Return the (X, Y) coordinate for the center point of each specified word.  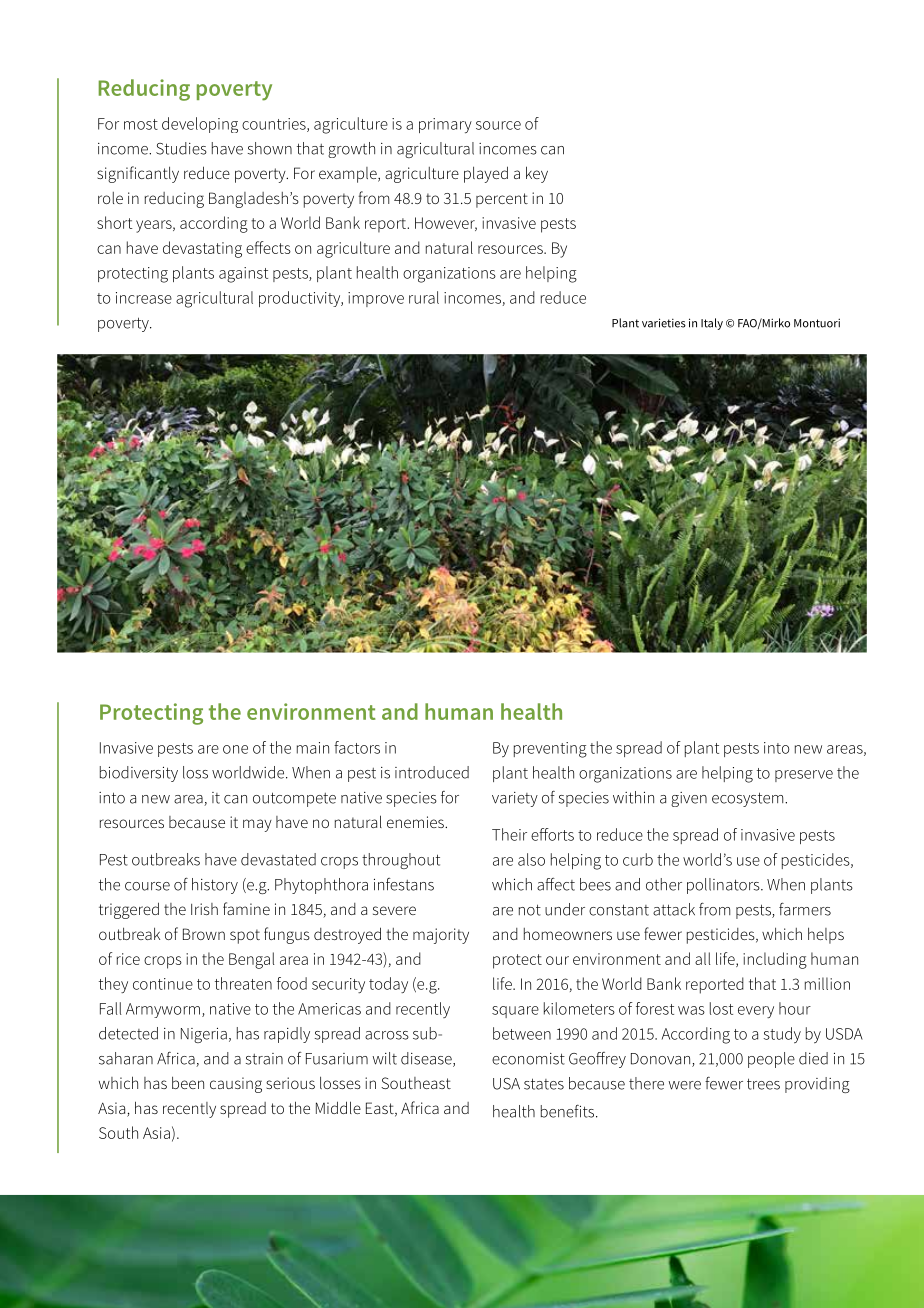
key (537, 174)
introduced (432, 772)
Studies (181, 148)
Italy (712, 324)
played (486, 174)
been (188, 1082)
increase (144, 298)
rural (424, 297)
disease (427, 1059)
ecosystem (749, 799)
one (235, 749)
